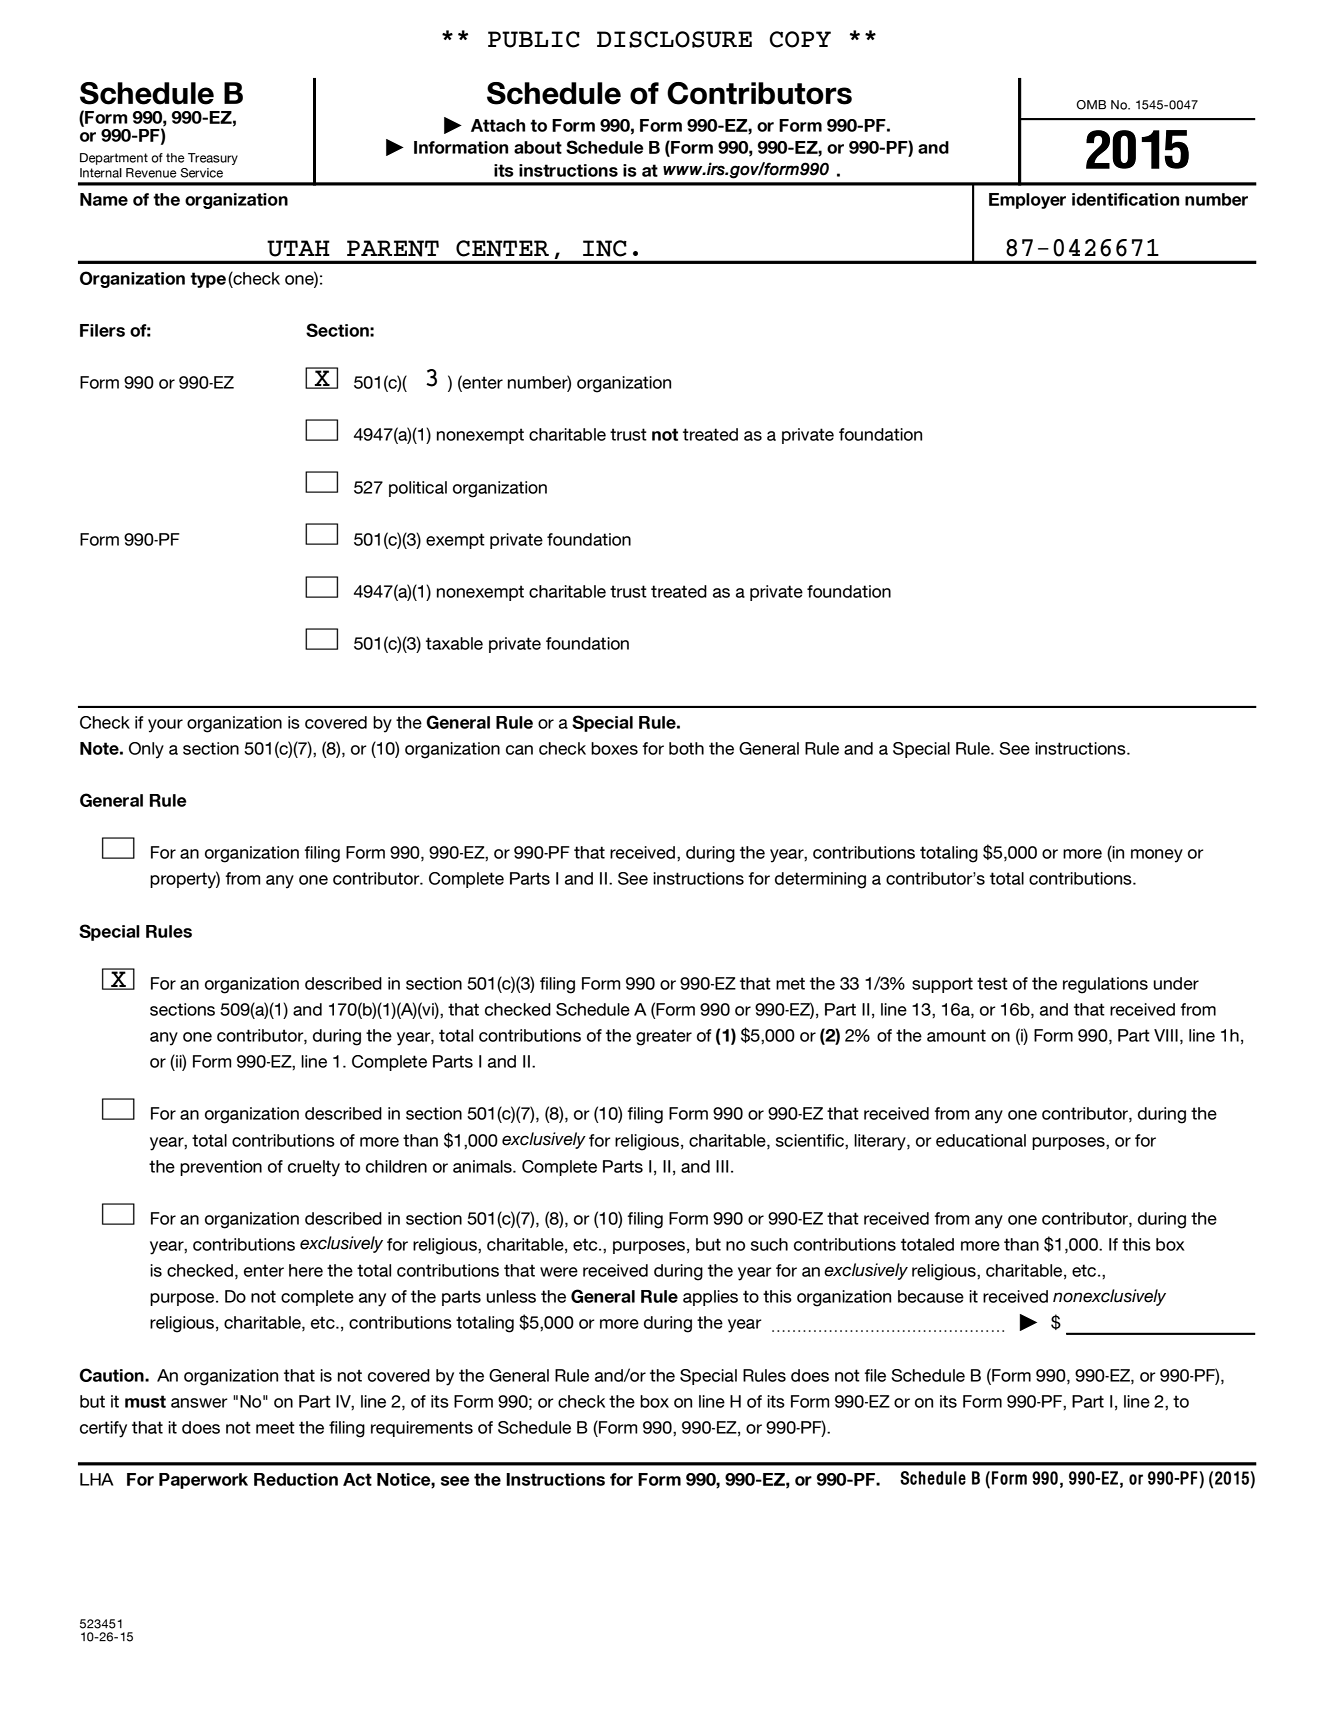 The image size is (1332, 1724). What do you see at coordinates (422, 1429) in the image?
I see `requirements` at bounding box center [422, 1429].
